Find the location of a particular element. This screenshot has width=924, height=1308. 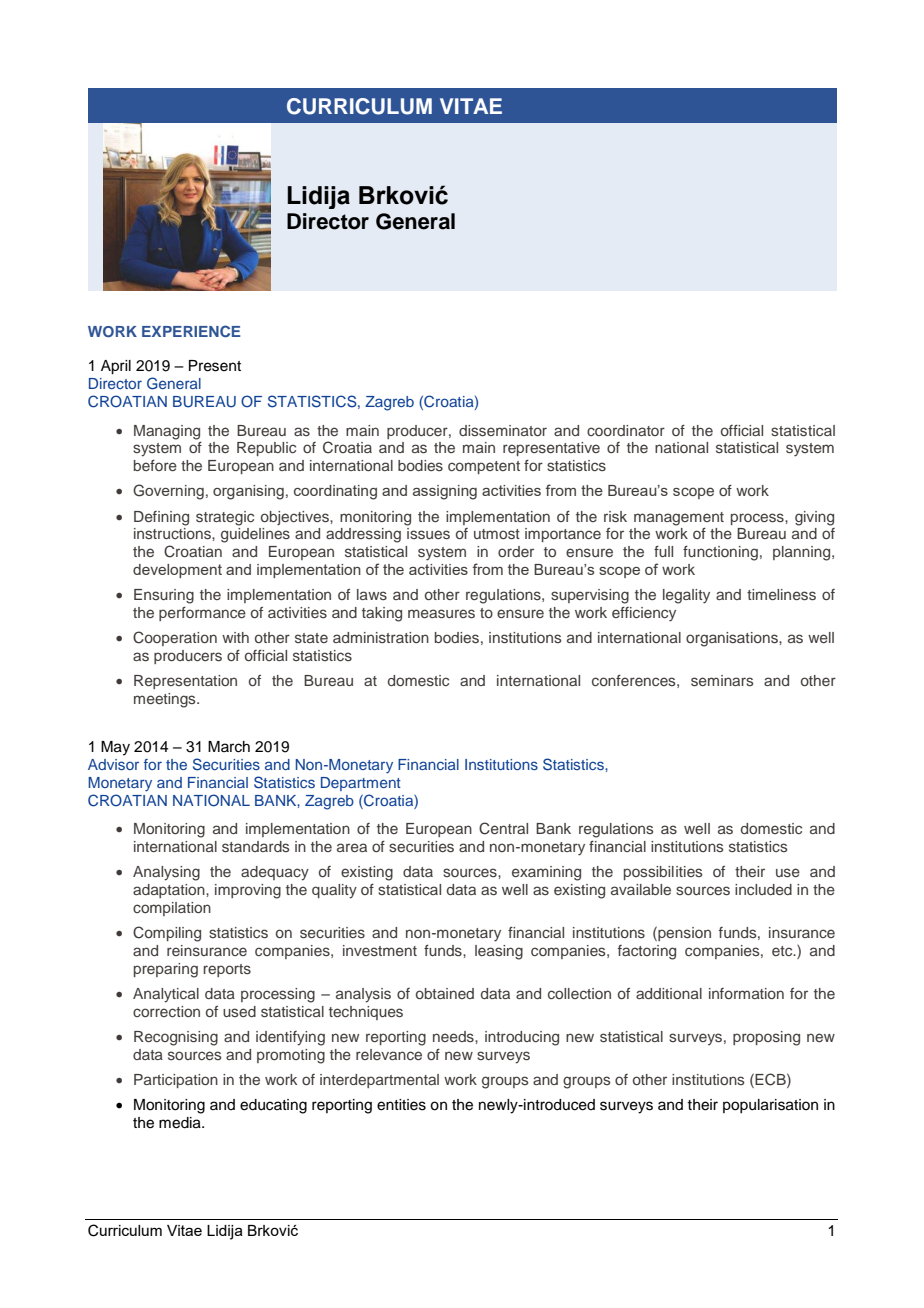

March is located at coordinates (229, 747).
